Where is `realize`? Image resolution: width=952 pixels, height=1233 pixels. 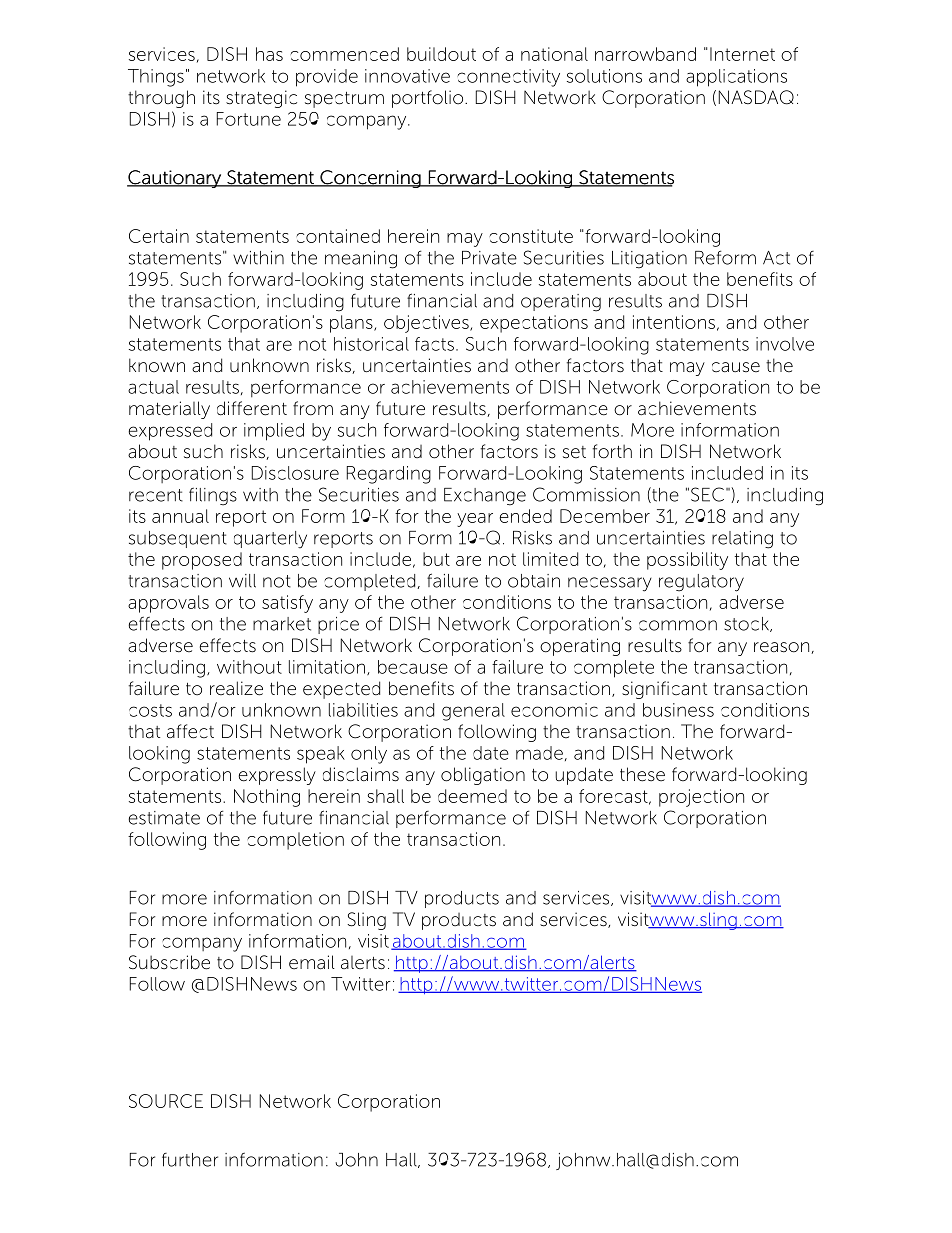 realize is located at coordinates (236, 688).
